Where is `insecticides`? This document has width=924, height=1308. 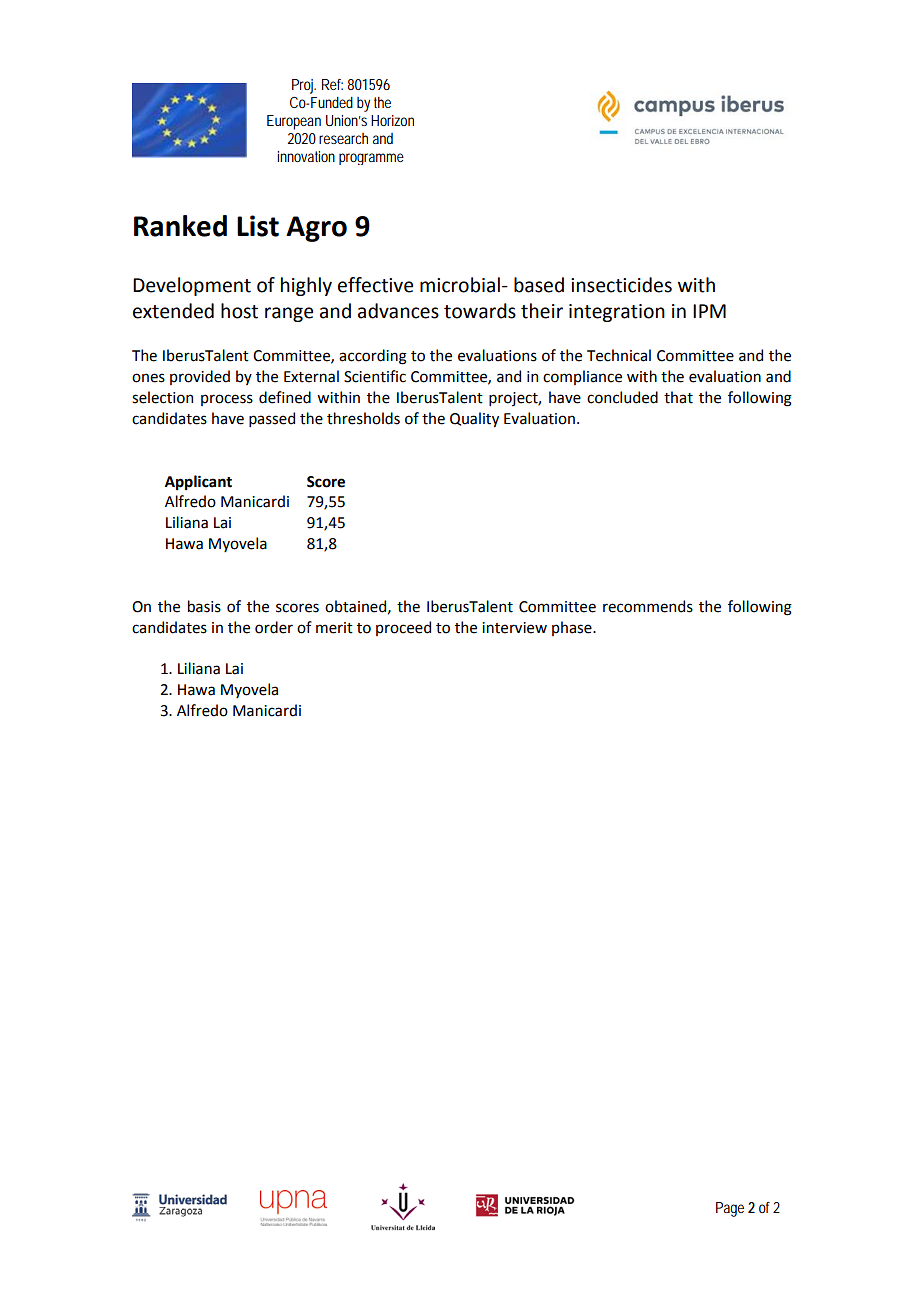 insecticides is located at coordinates (621, 285).
